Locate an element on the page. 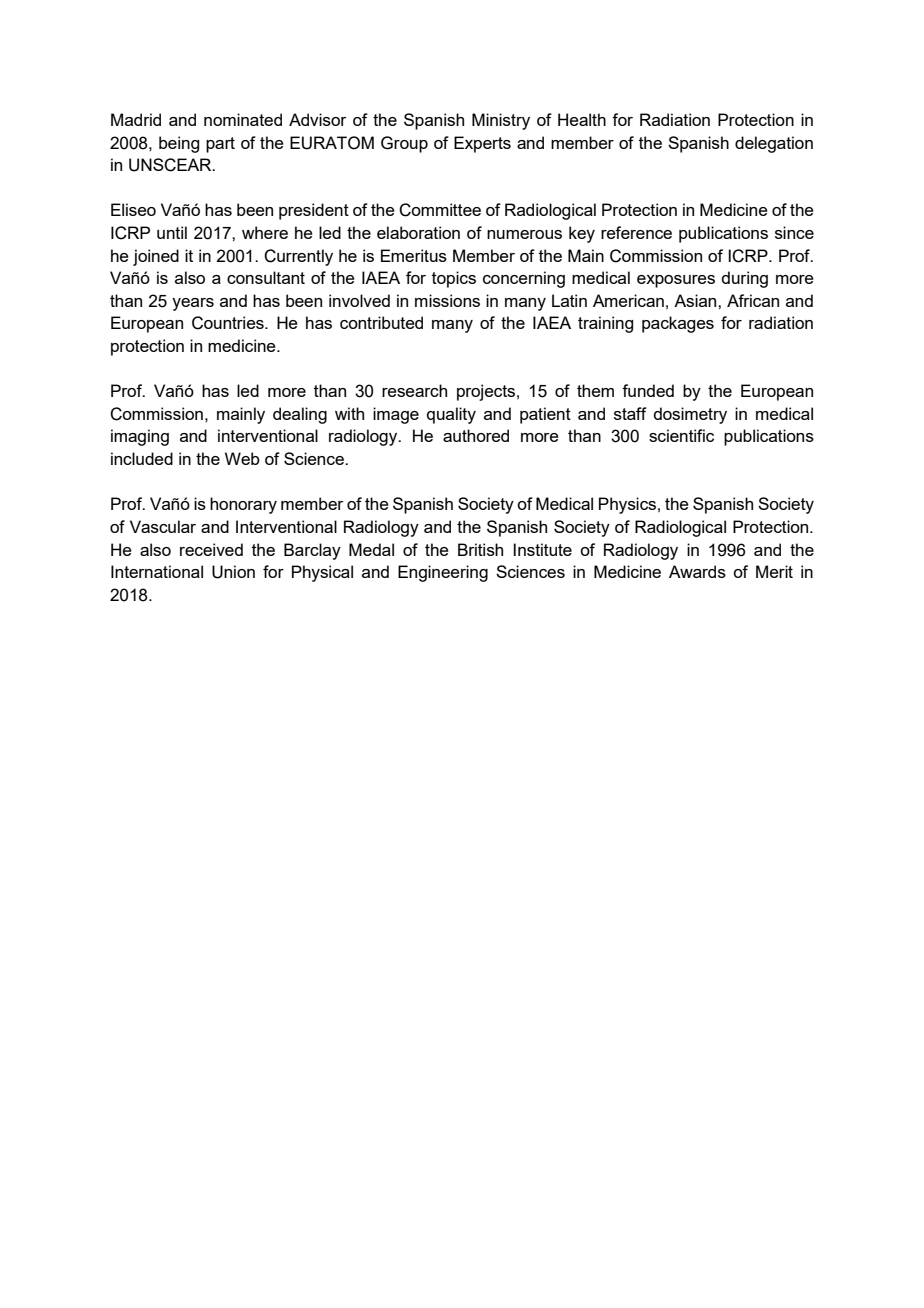 Image resolution: width=924 pixels, height=1308 pixels. British is located at coordinates (480, 549).
